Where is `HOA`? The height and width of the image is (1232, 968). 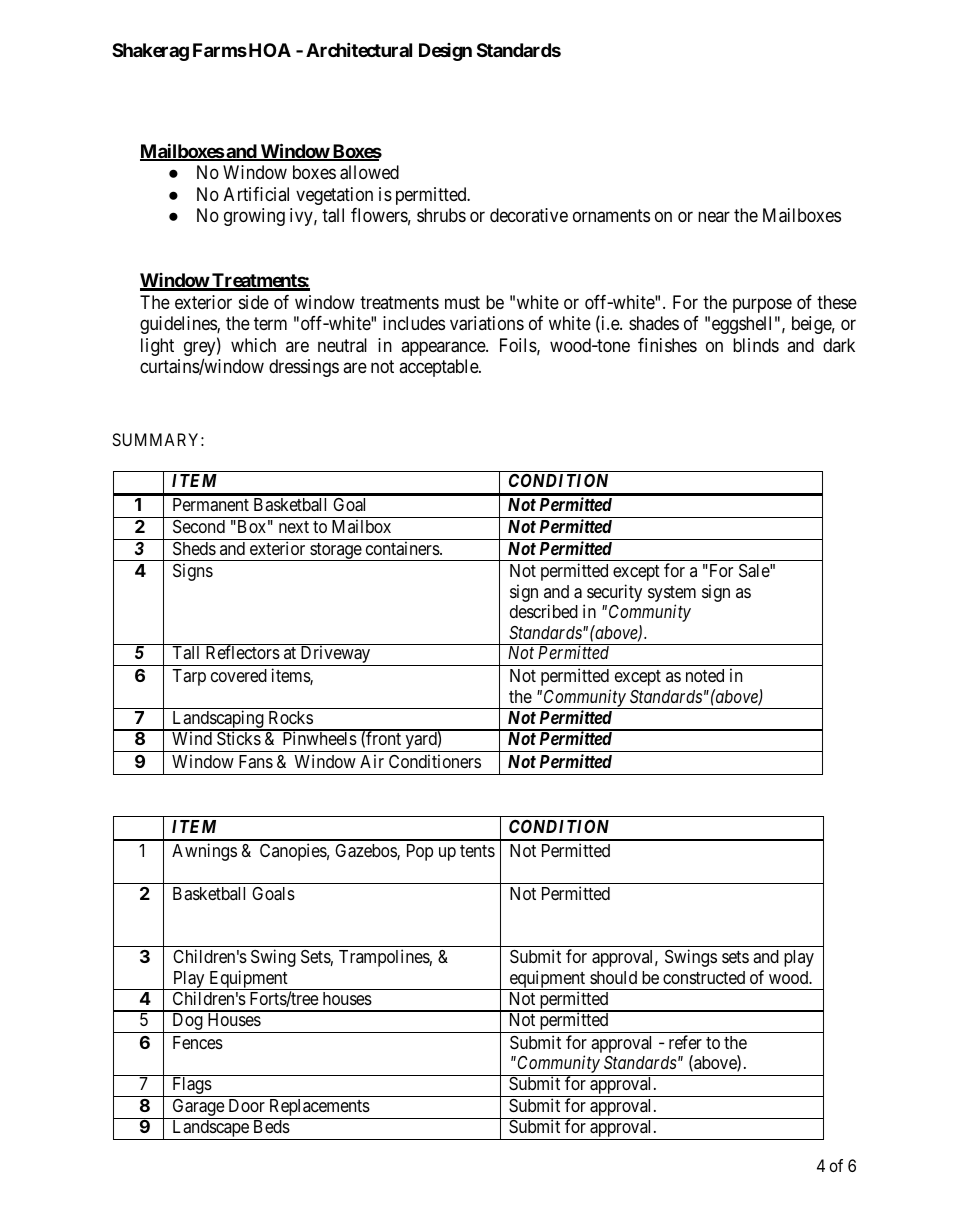
HOA is located at coordinates (268, 50).
